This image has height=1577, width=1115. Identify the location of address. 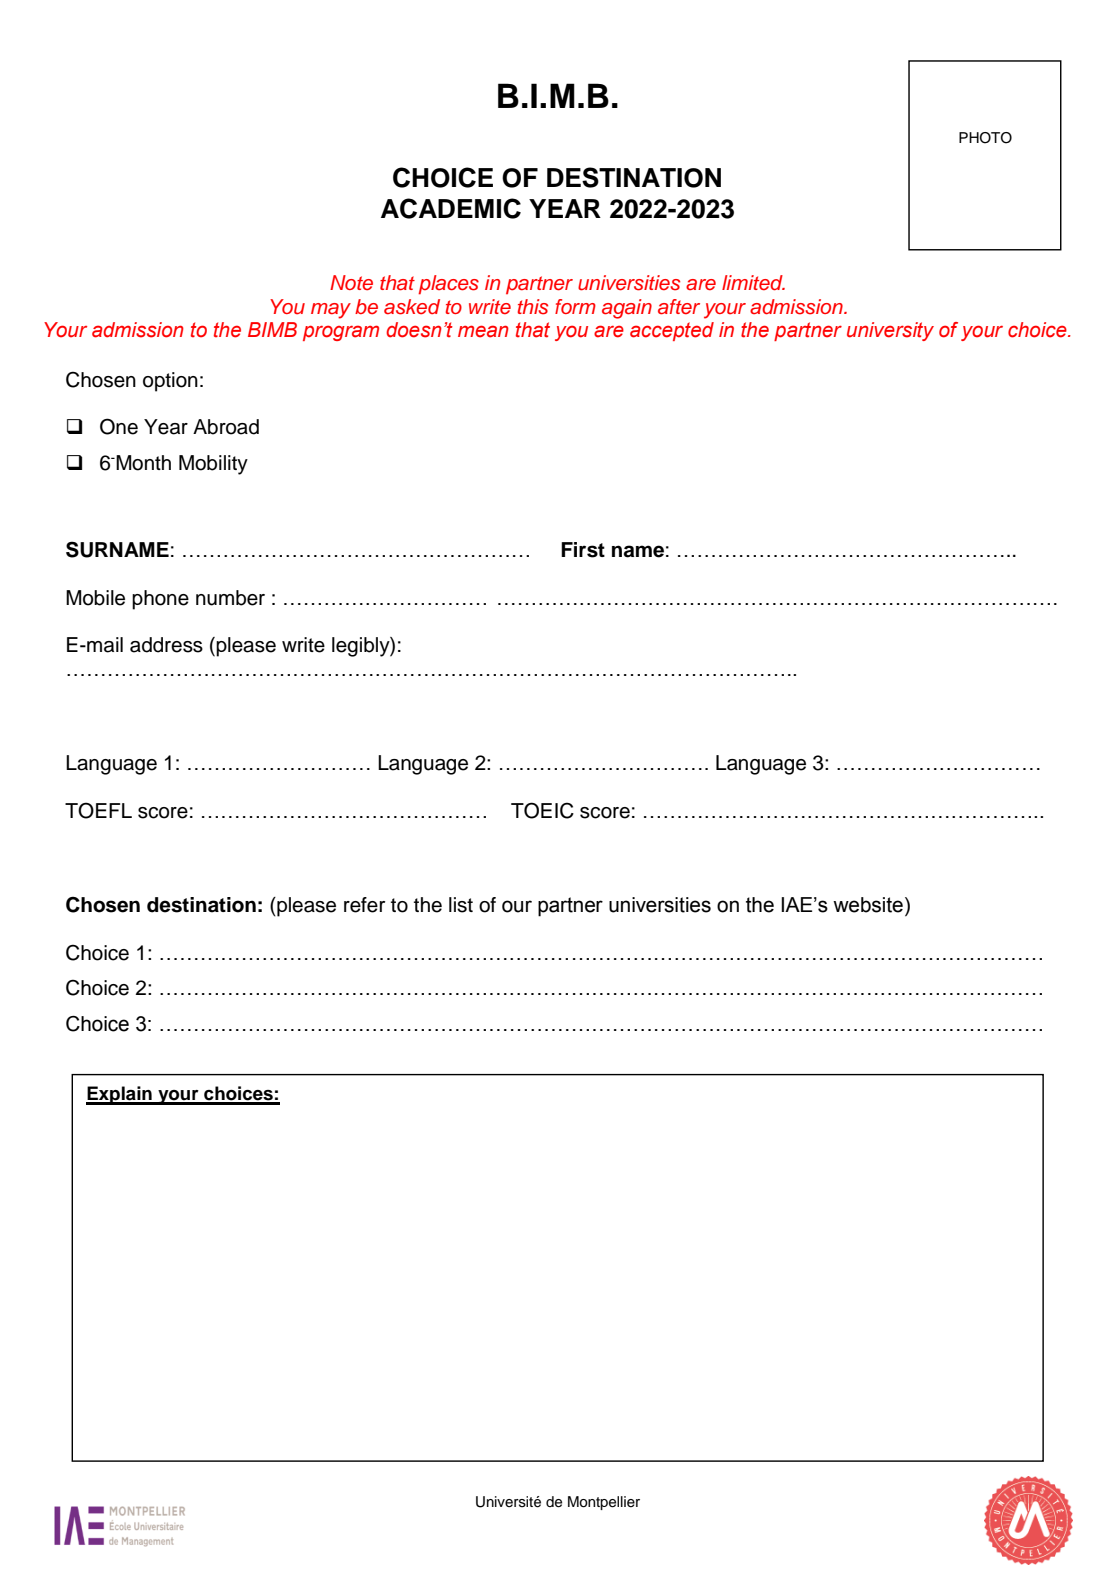
(166, 645).
